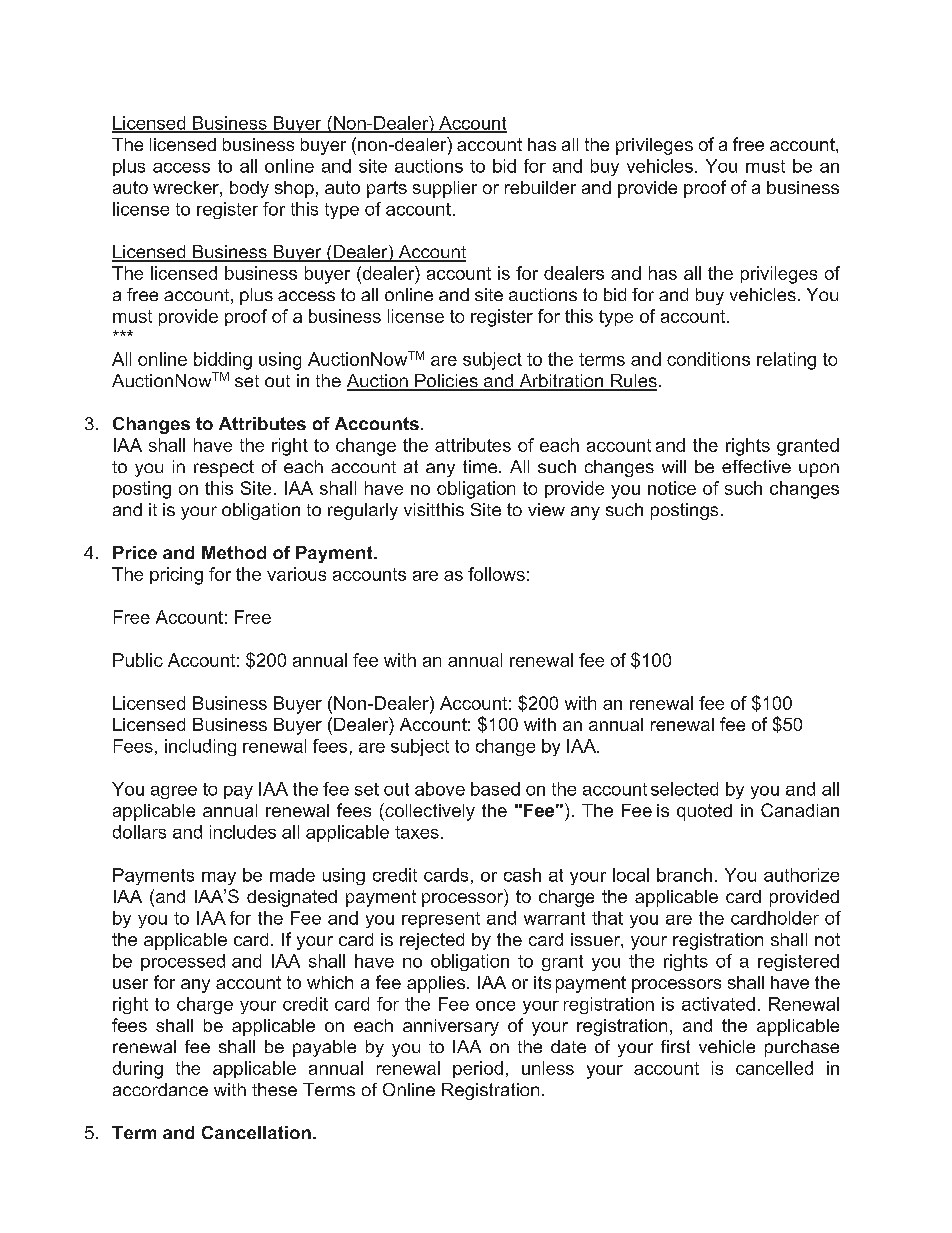 The width and height of the screenshot is (952, 1233). Describe the element at coordinates (684, 789) in the screenshot. I see `selected` at that location.
